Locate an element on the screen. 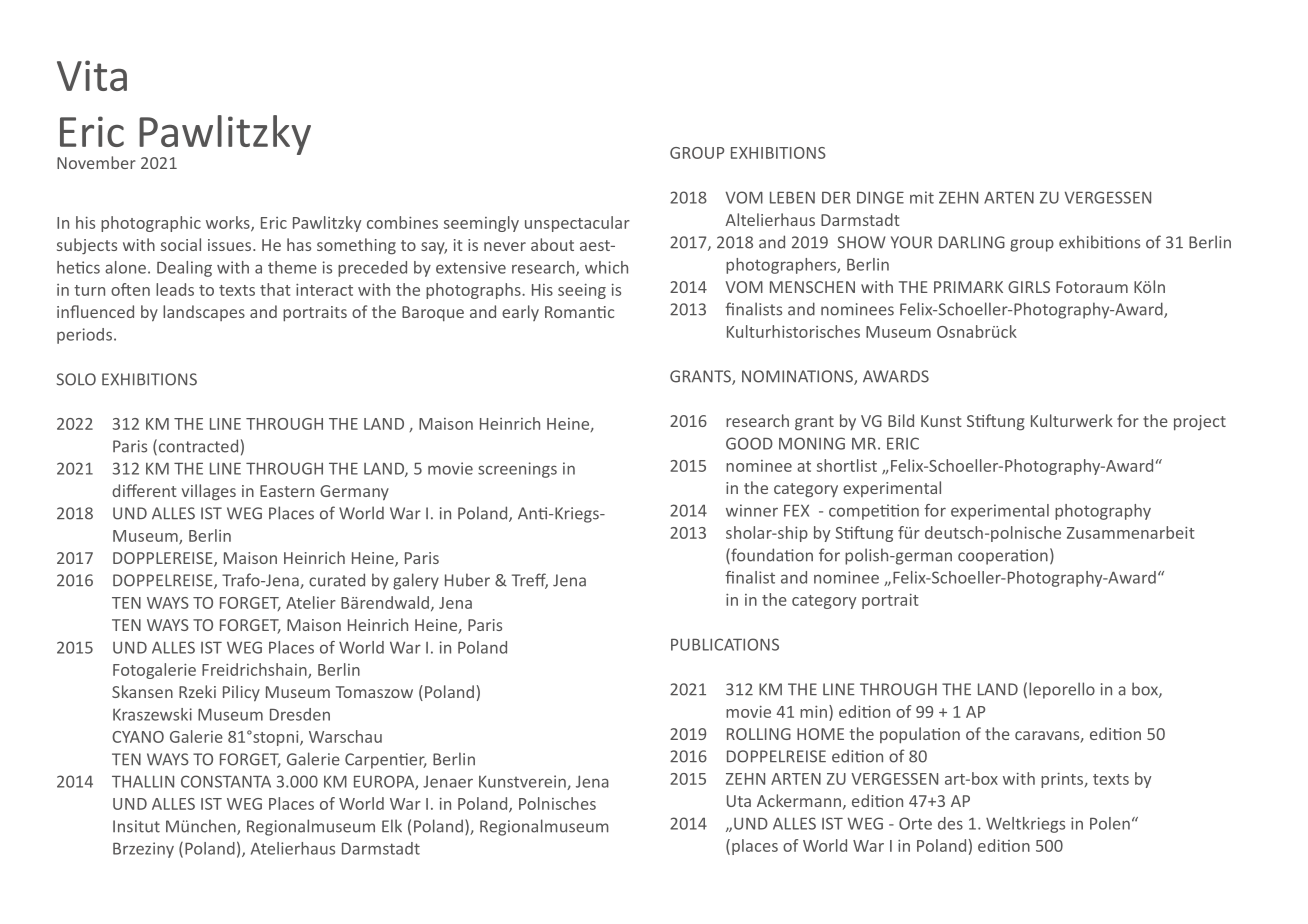  Elk is located at coordinates (392, 825).
